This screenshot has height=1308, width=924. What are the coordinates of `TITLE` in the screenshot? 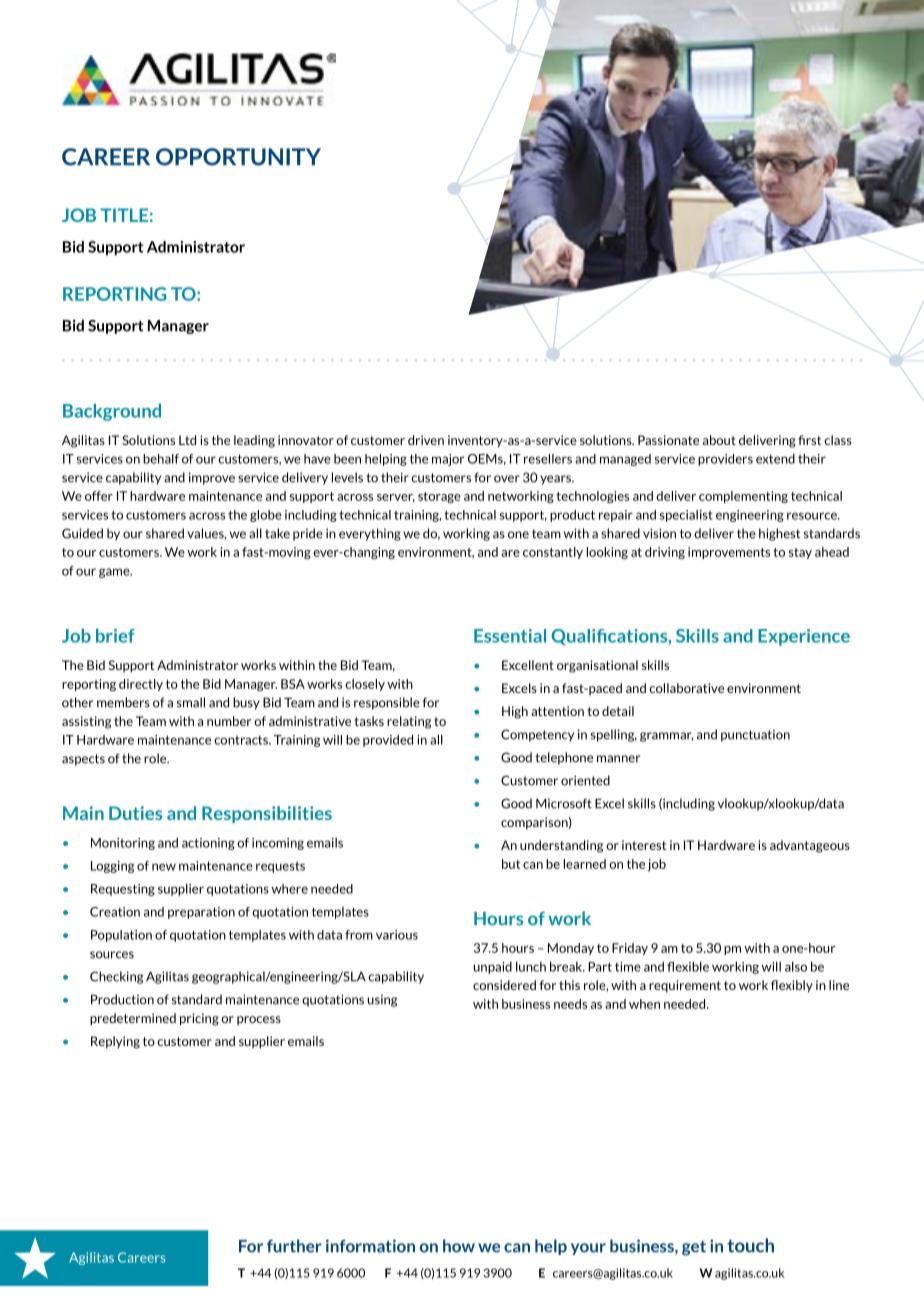 It's located at (124, 215).
